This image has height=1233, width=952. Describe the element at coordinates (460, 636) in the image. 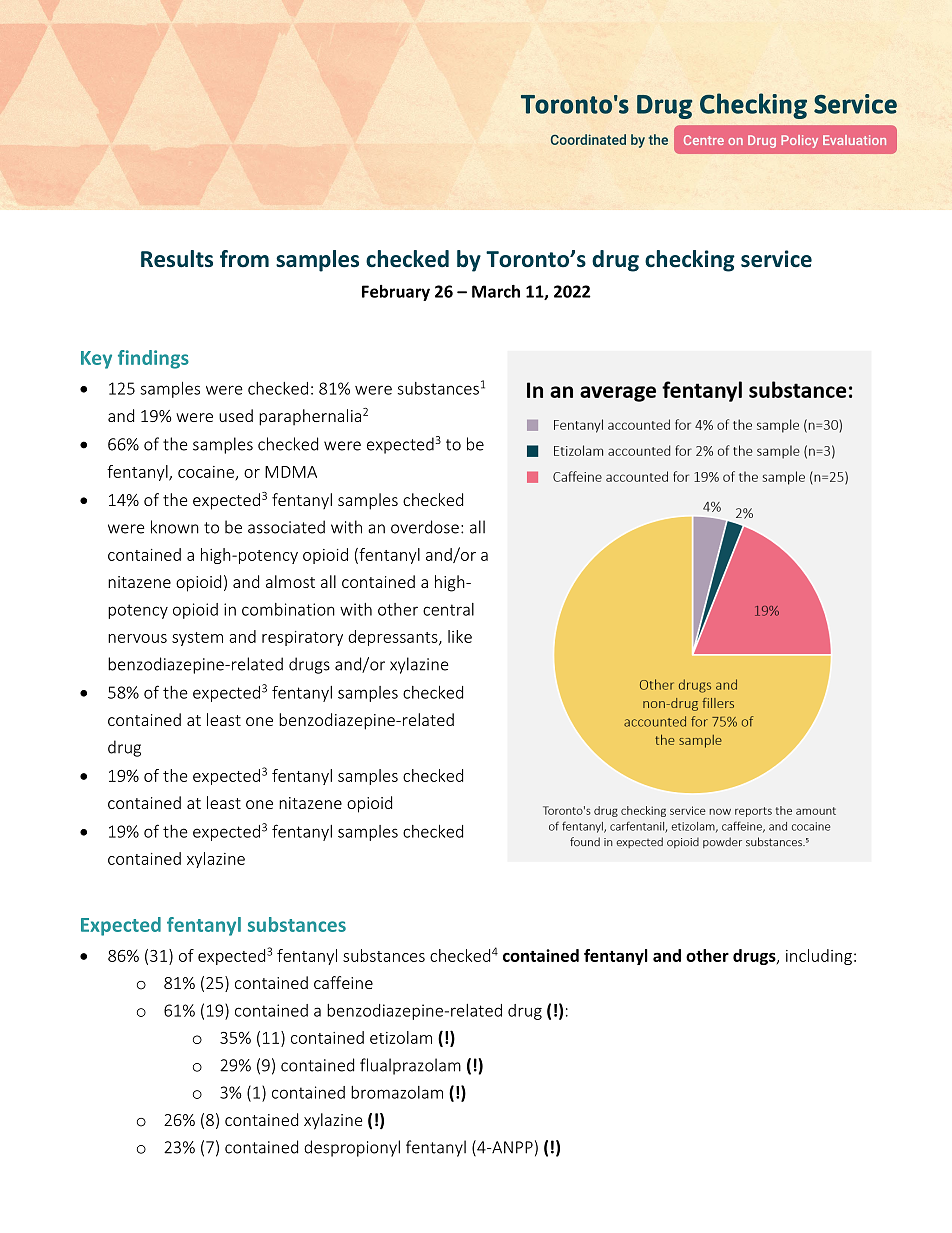

I see `like` at that location.
